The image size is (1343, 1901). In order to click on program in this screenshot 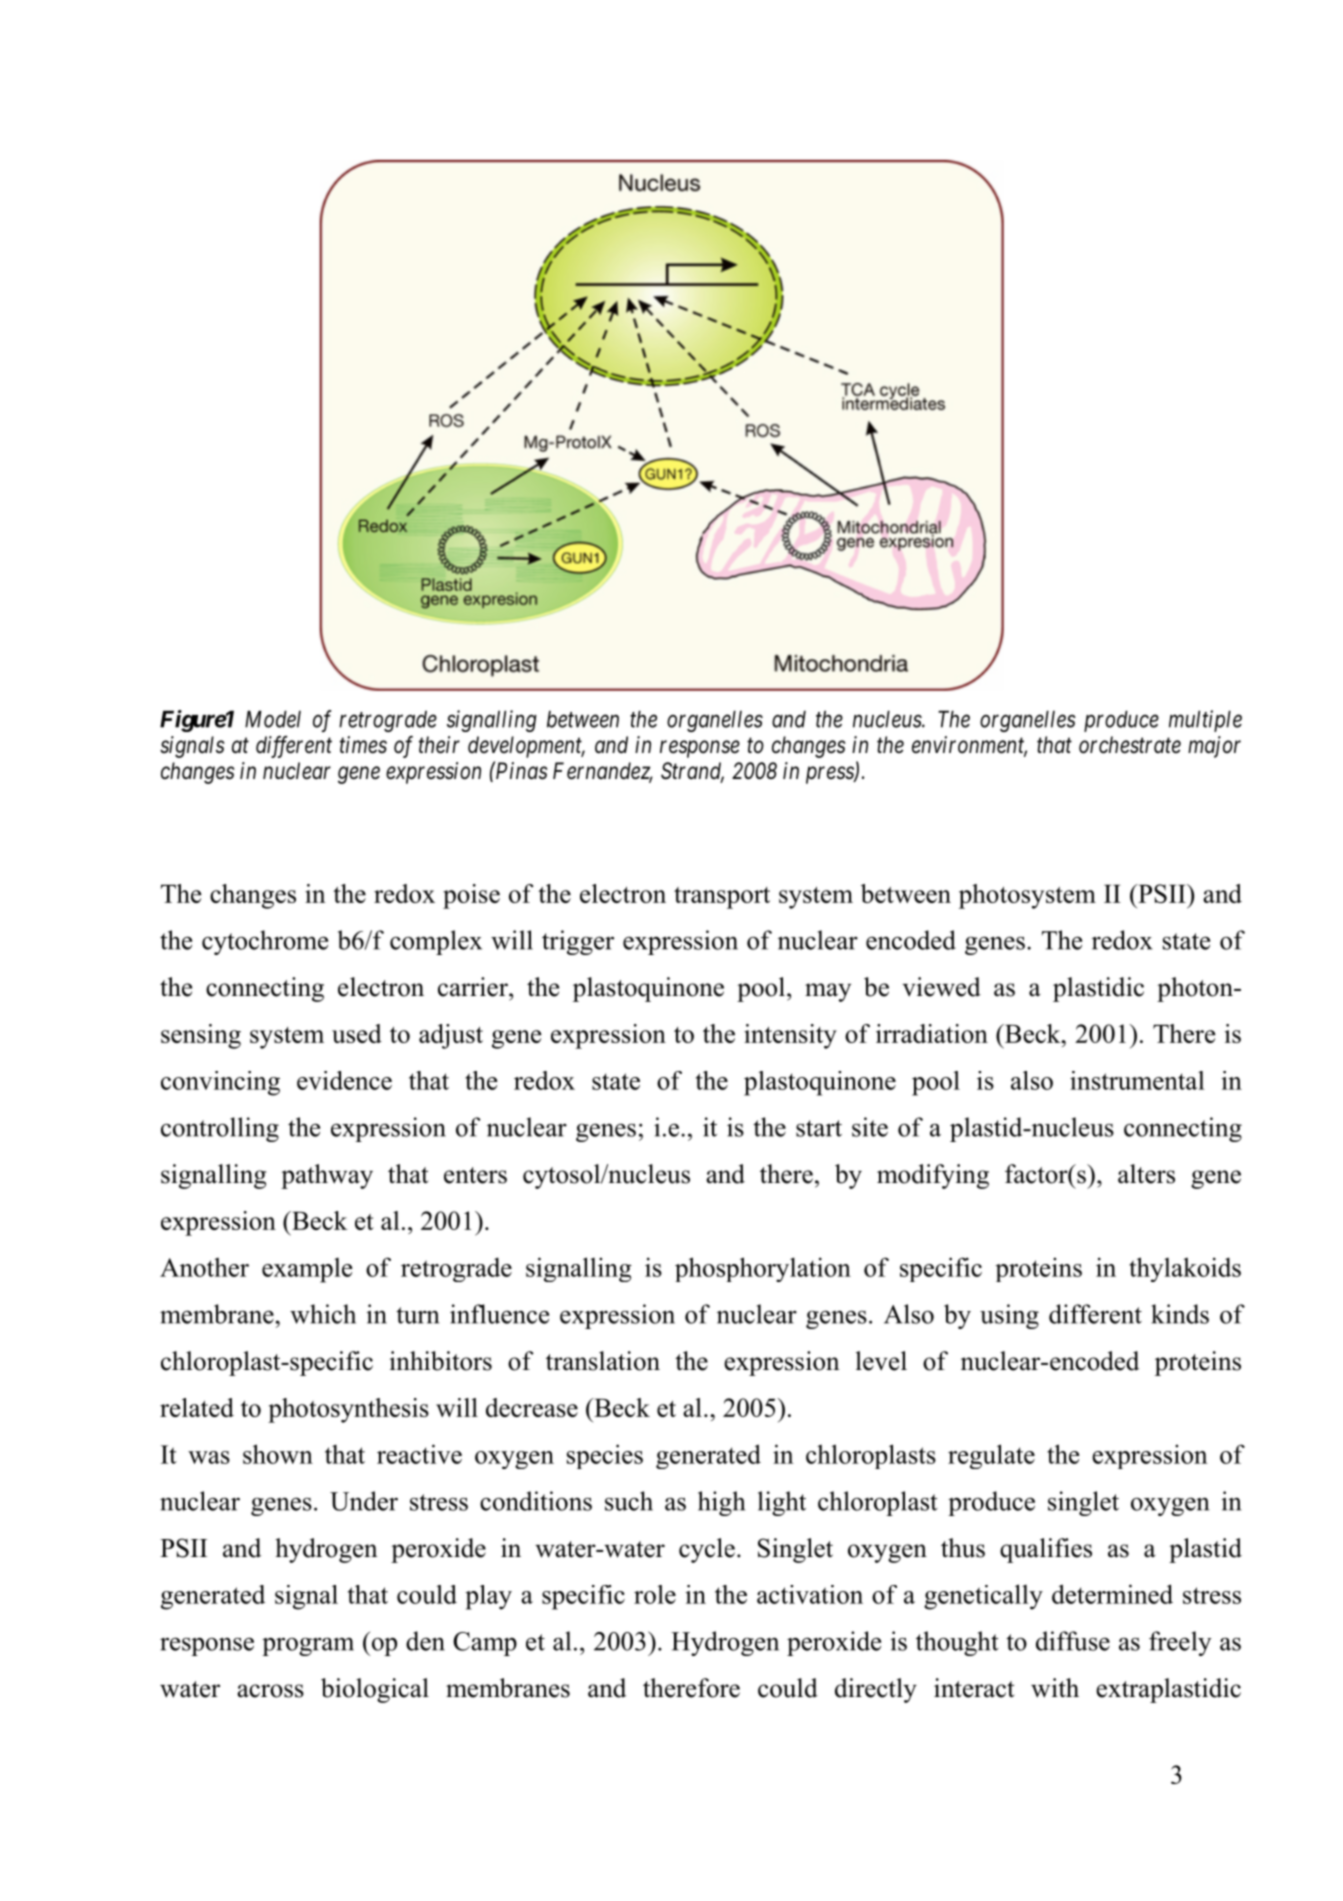, I will do `click(308, 1647)`.
